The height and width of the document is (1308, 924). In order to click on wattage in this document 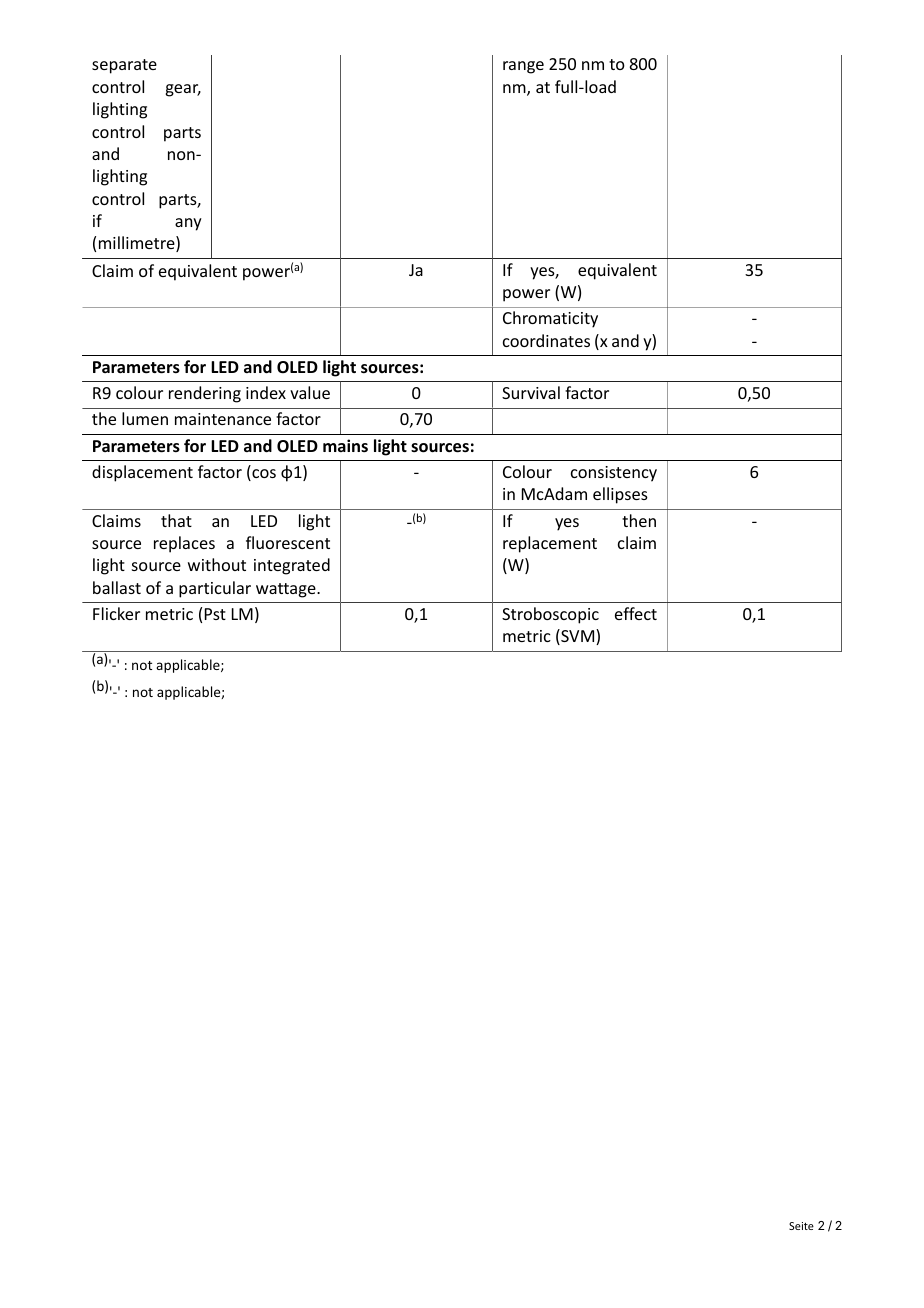, I will do `click(287, 590)`.
